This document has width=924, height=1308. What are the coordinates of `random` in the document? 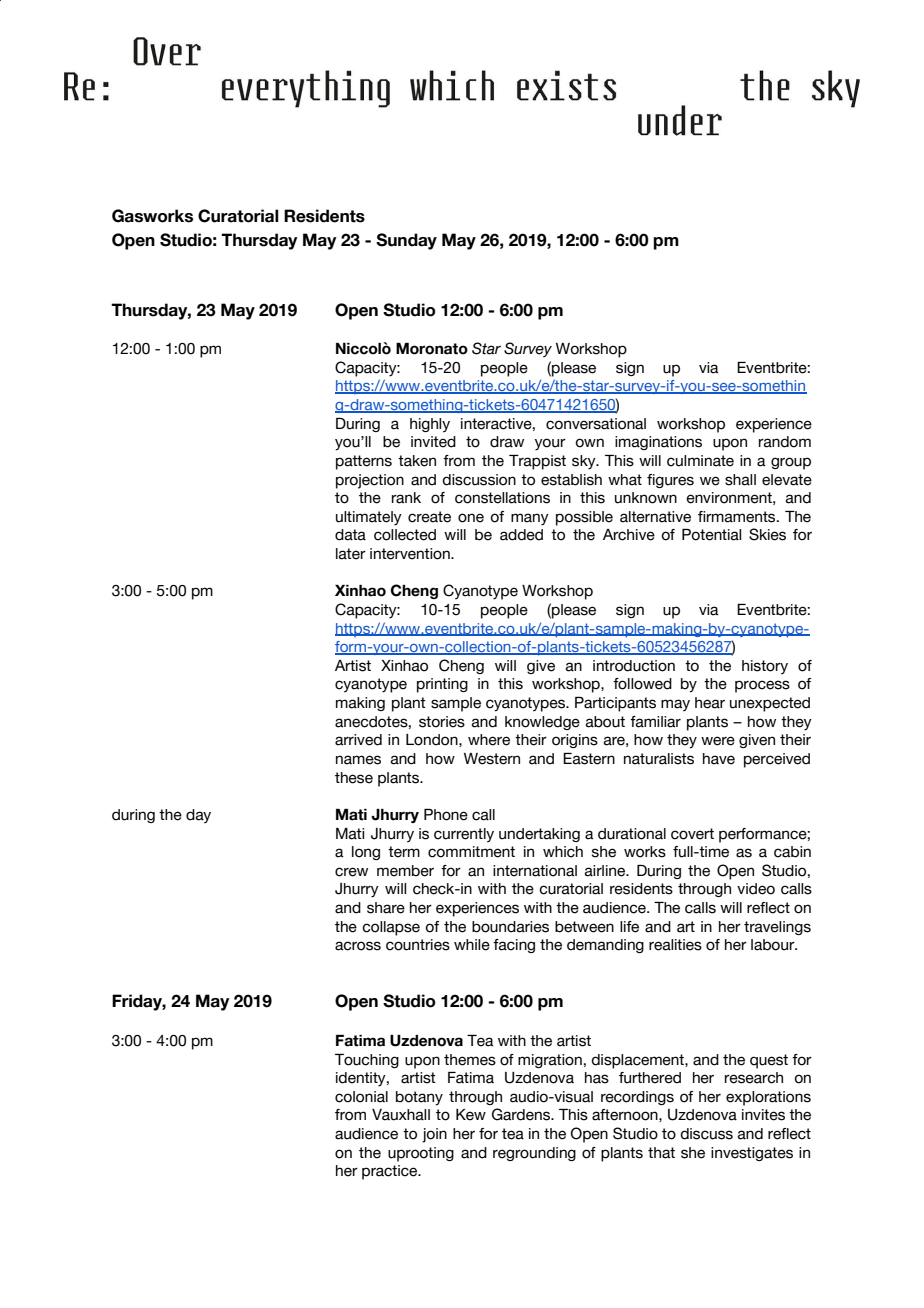 It's located at (785, 442).
